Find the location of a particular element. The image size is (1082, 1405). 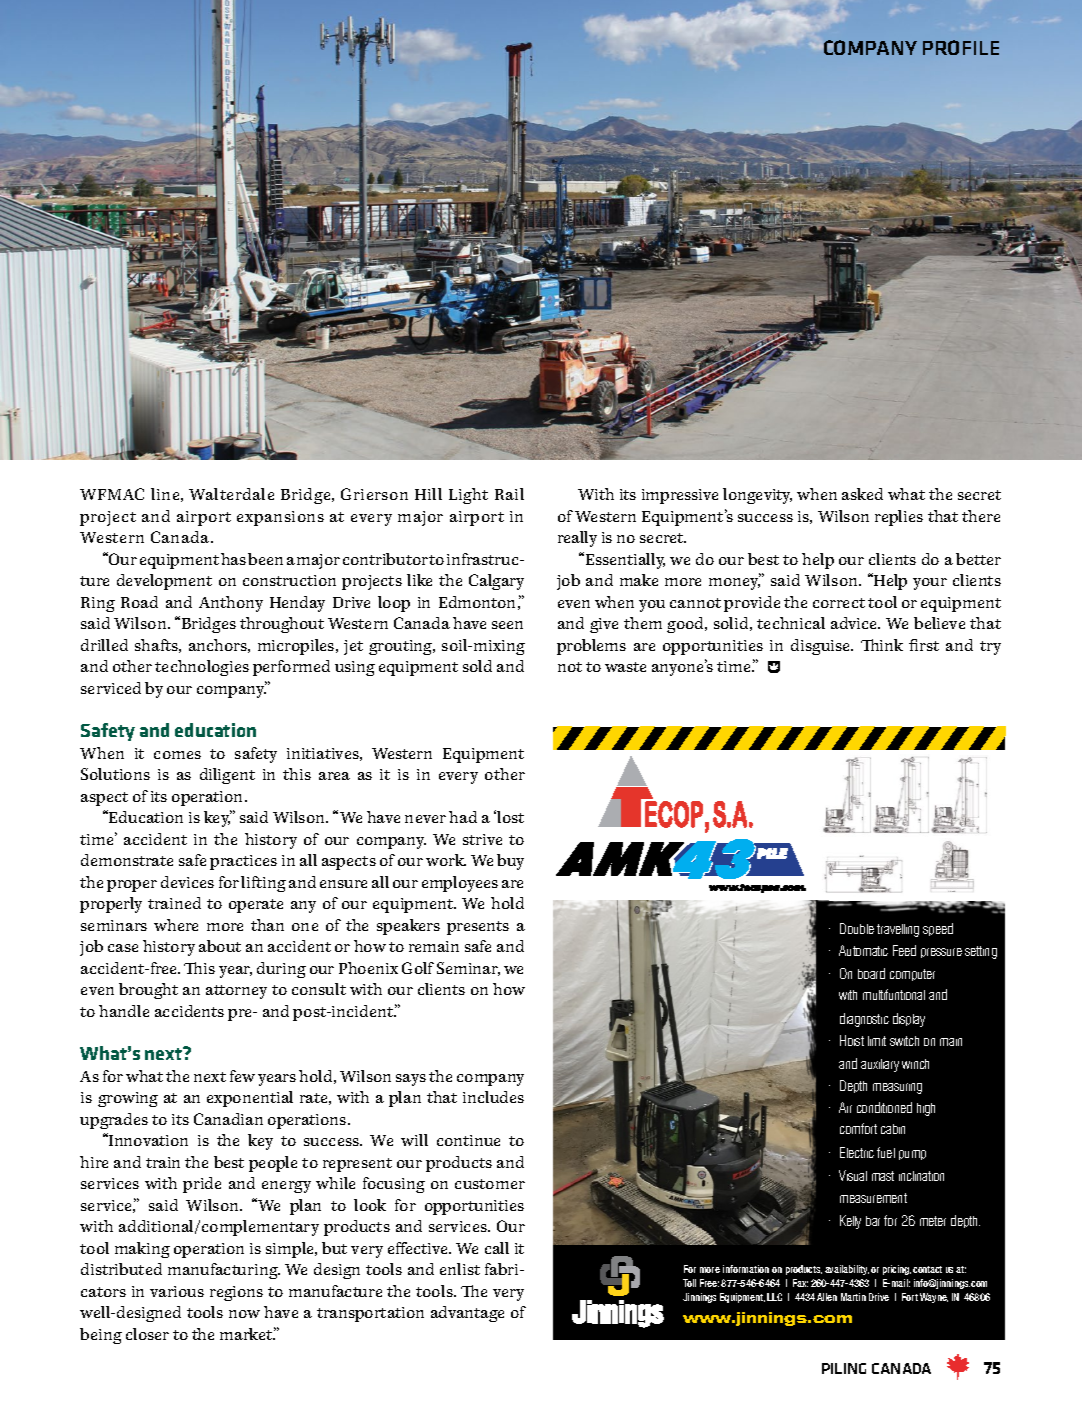

has is located at coordinates (233, 559).
